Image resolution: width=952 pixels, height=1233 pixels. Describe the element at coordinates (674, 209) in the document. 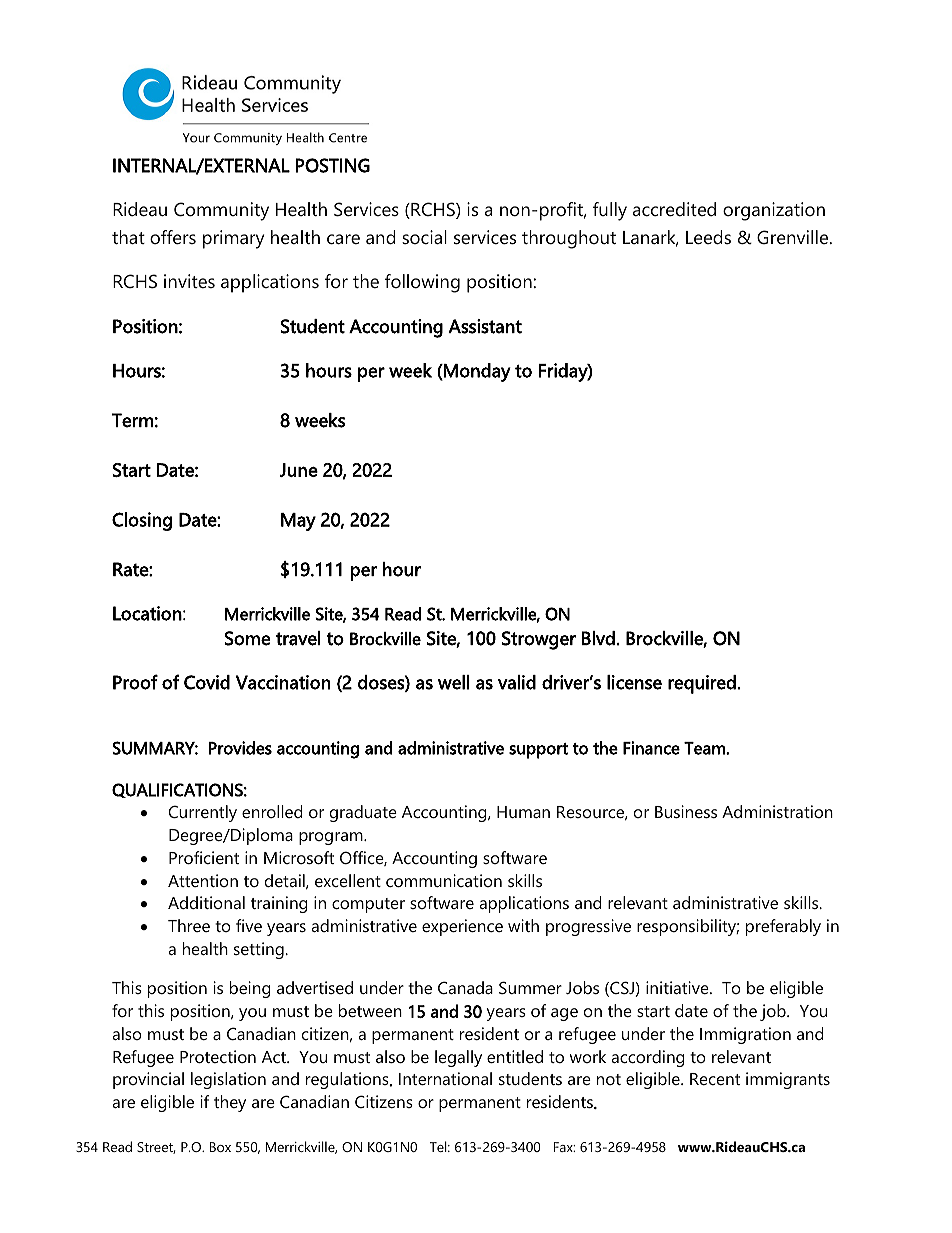

I see `accredited` at that location.
